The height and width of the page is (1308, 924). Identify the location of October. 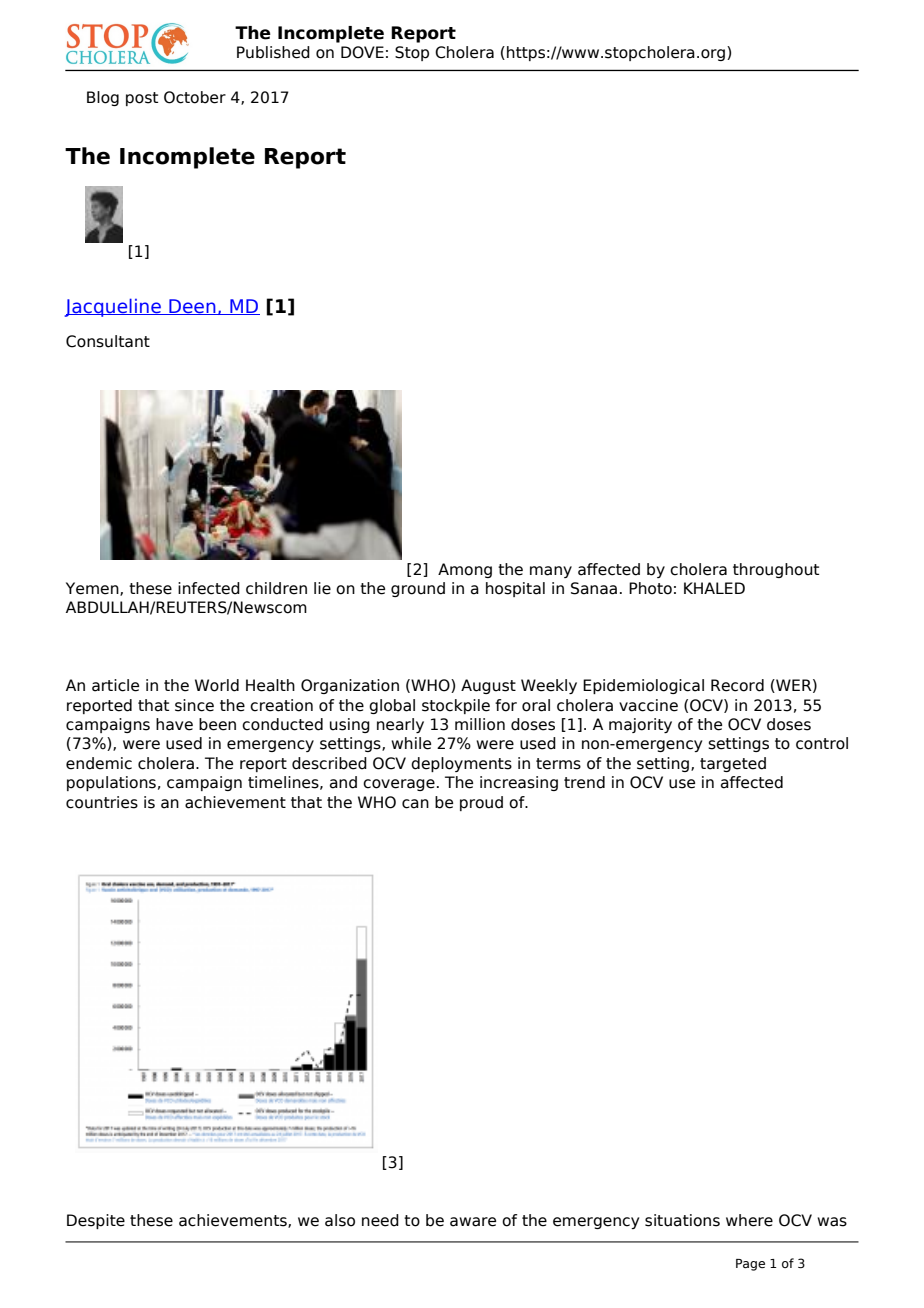
(195, 97).
